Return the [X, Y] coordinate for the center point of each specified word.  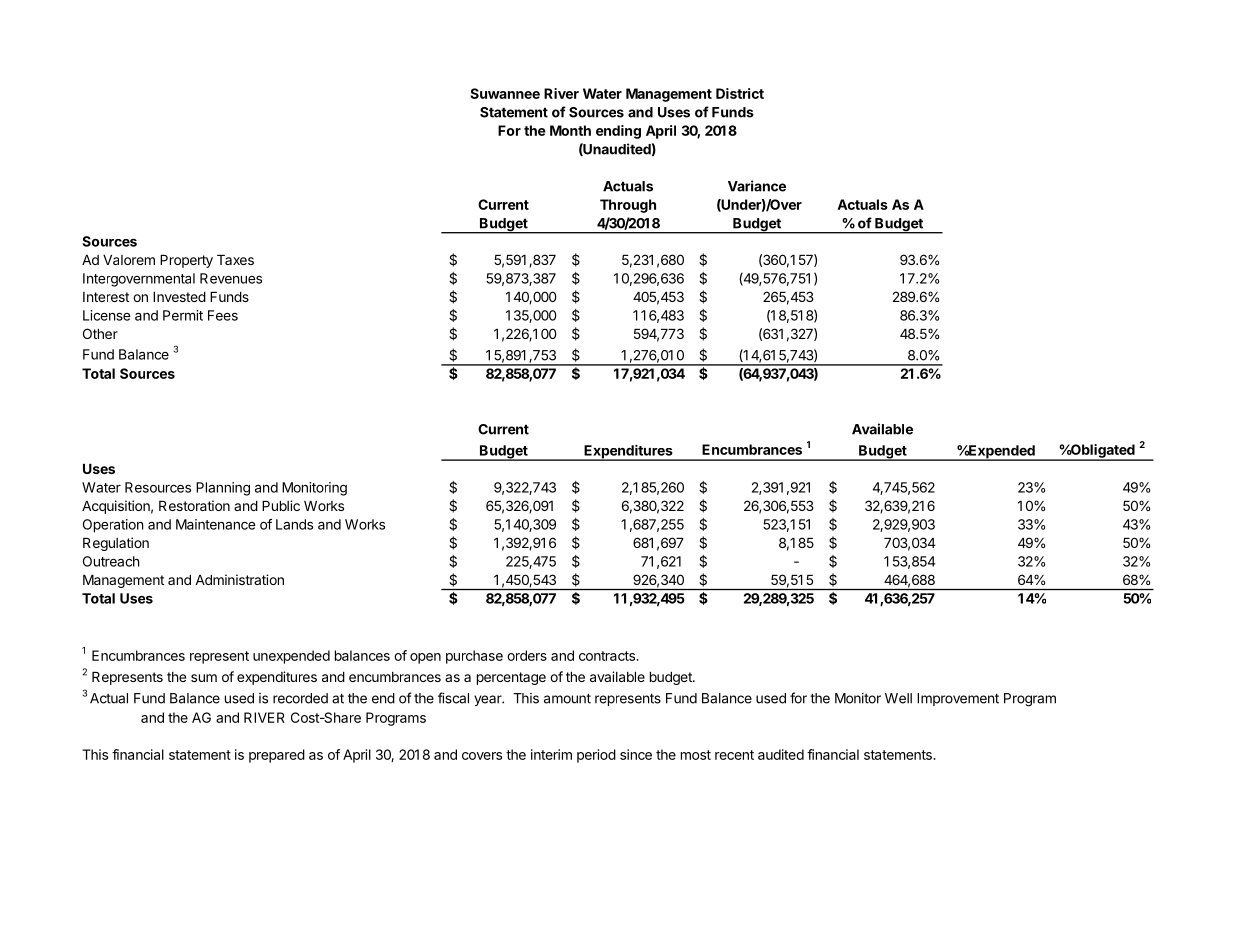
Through [628, 206]
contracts [608, 656]
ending [618, 132]
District [740, 93]
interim [551, 754]
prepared [277, 756]
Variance [757, 186]
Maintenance [216, 524]
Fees [223, 315]
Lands [294, 524]
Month [570, 130]
